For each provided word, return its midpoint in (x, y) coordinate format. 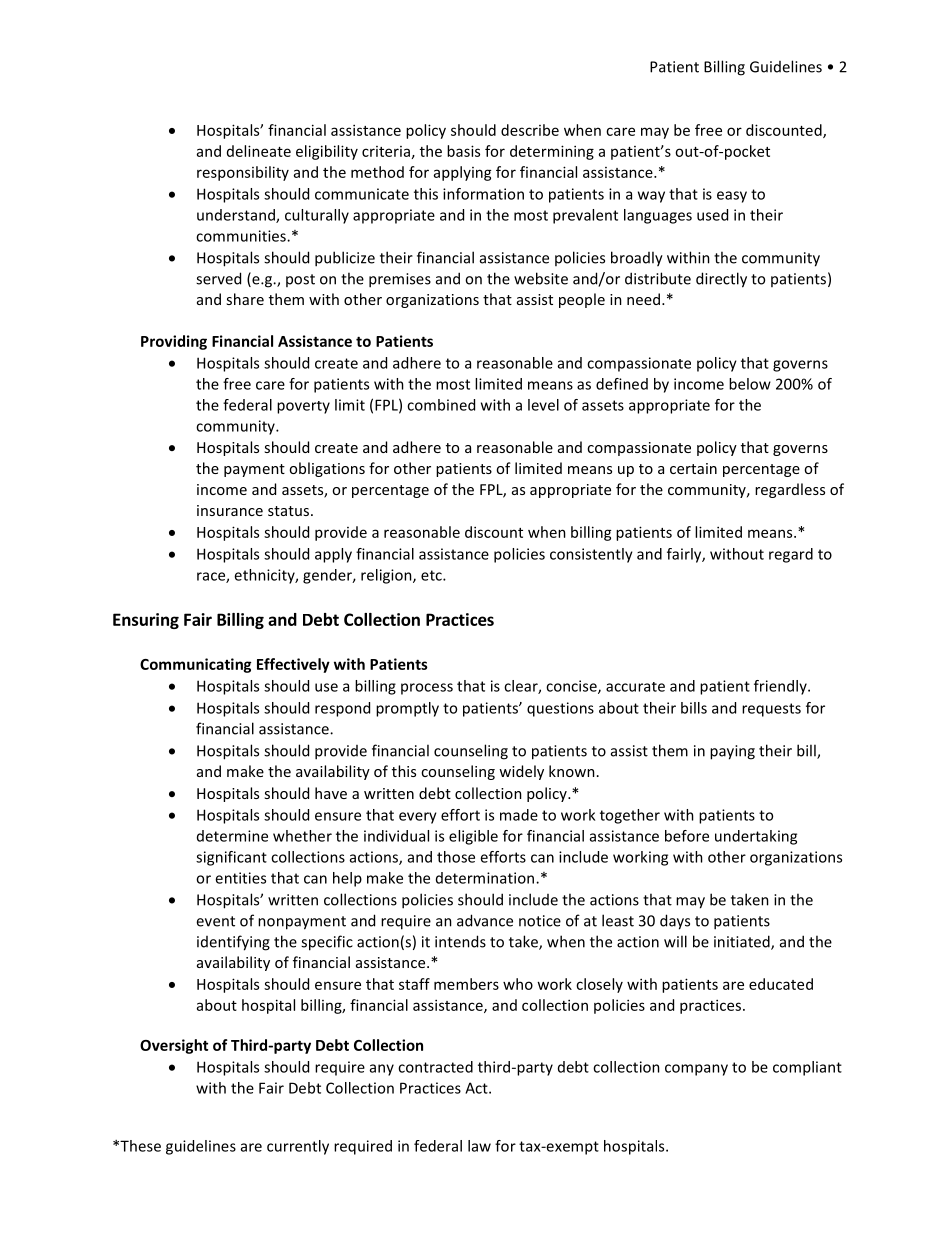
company (696, 1070)
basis (463, 151)
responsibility (243, 173)
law (479, 1146)
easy (732, 197)
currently (298, 1147)
